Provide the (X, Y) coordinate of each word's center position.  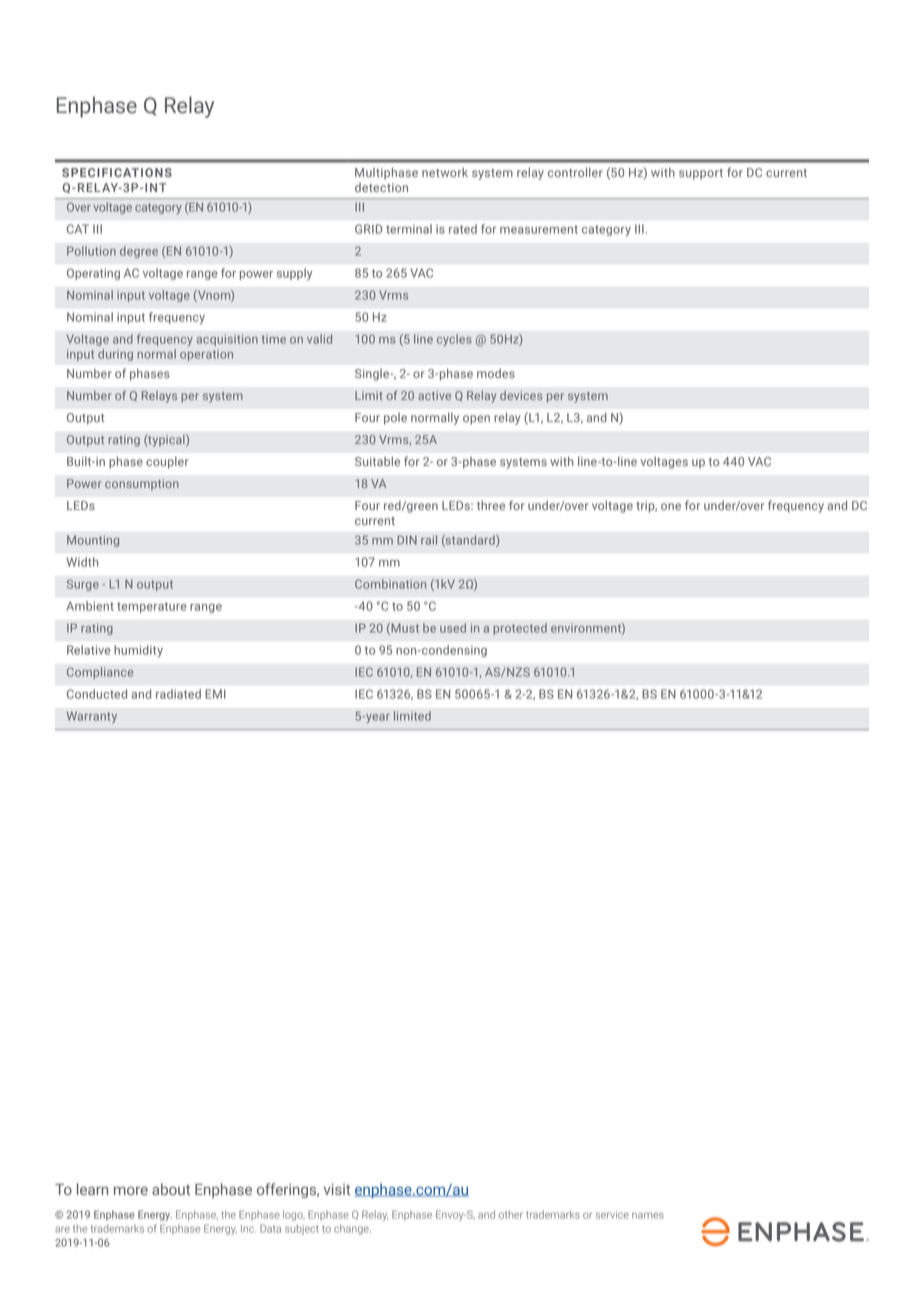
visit (337, 1190)
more (131, 1191)
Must (404, 629)
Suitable (377, 461)
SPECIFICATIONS (117, 172)
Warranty (92, 717)
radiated (178, 694)
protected (520, 629)
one (671, 506)
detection (381, 187)
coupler (167, 463)
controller (575, 172)
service (612, 1215)
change (352, 1229)
